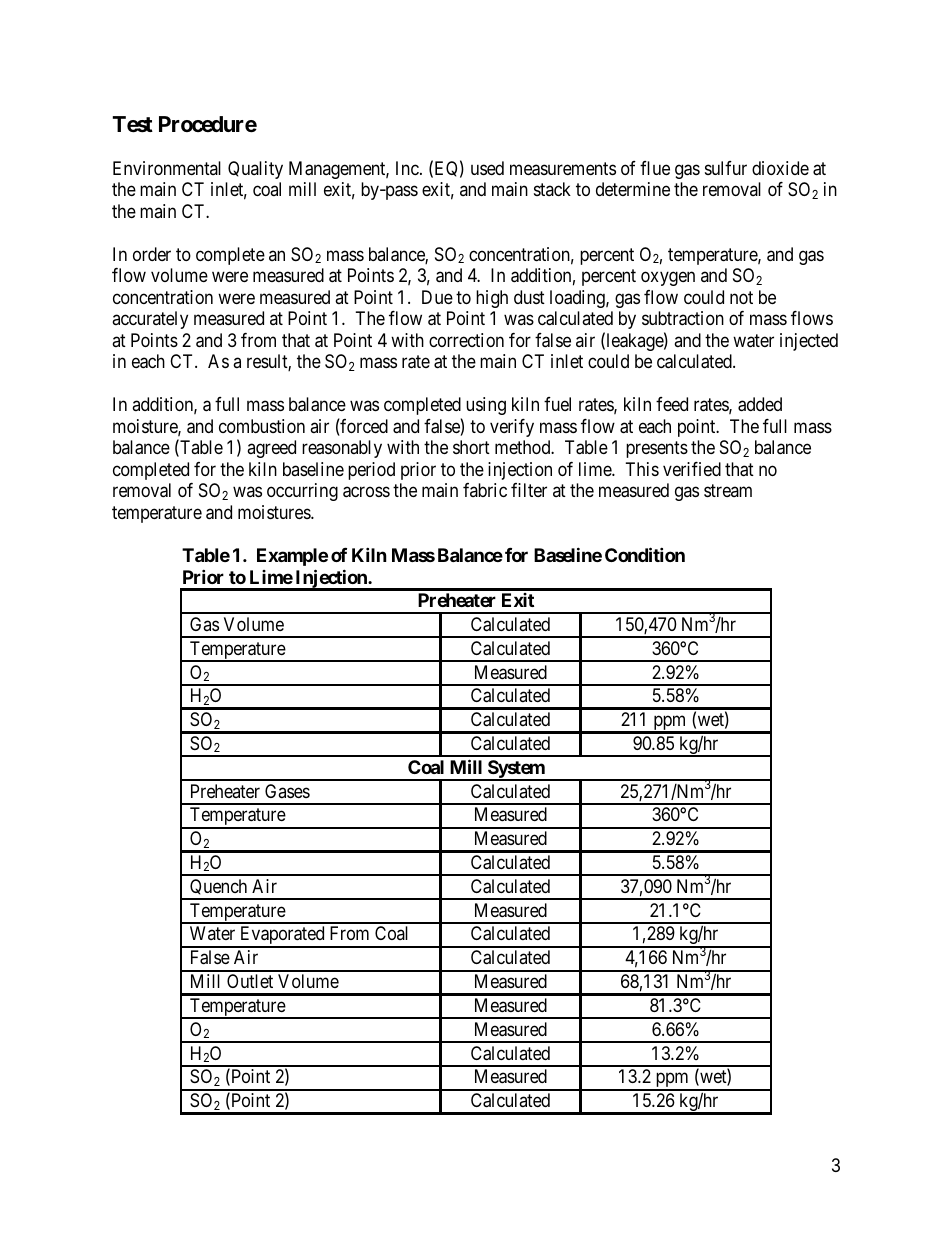 This page has height=1233, width=952. What do you see at coordinates (485, 490) in the page?
I see `fabric` at bounding box center [485, 490].
